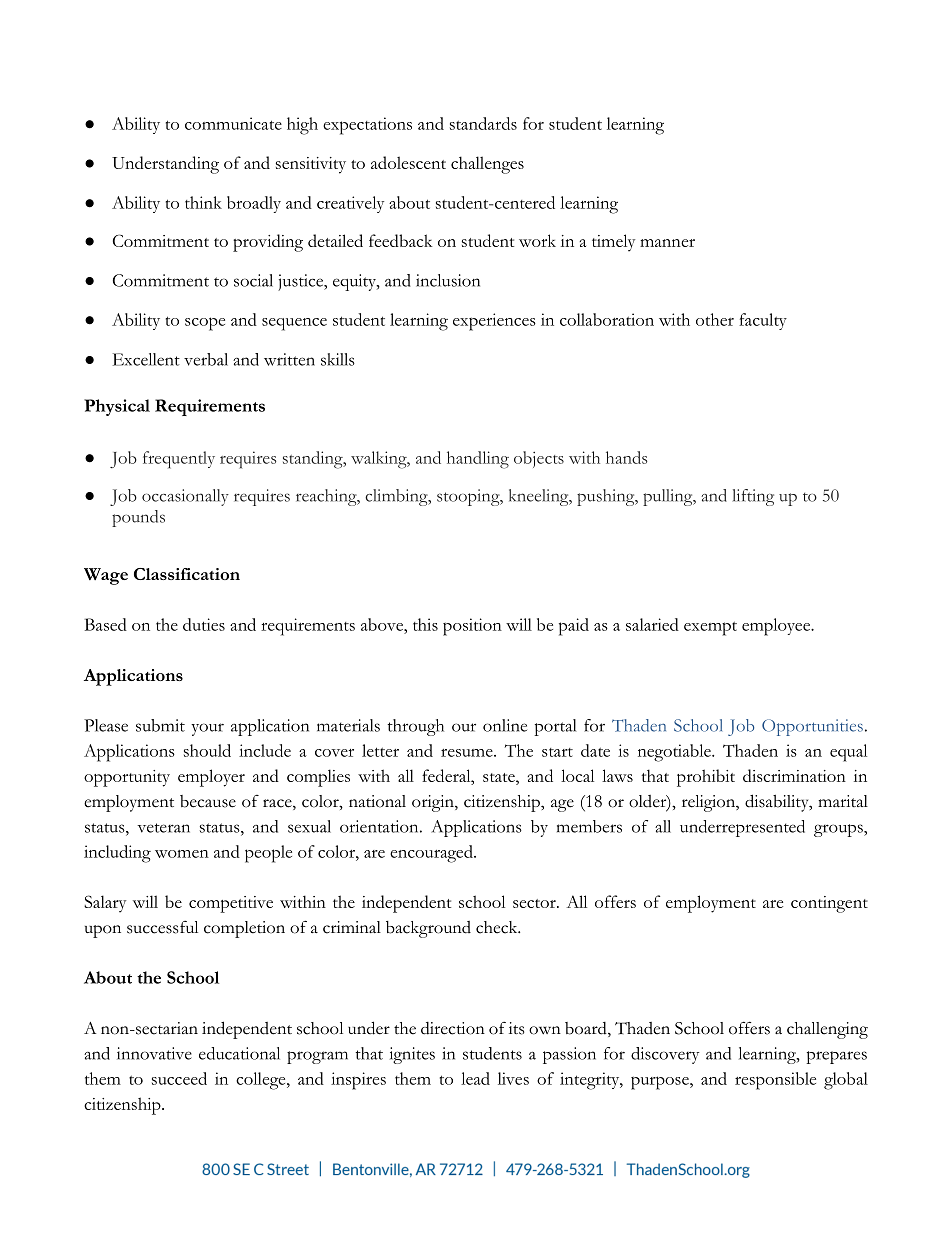 Image resolution: width=952 pixels, height=1233 pixels. What do you see at coordinates (233, 123) in the page?
I see `communicate` at bounding box center [233, 123].
